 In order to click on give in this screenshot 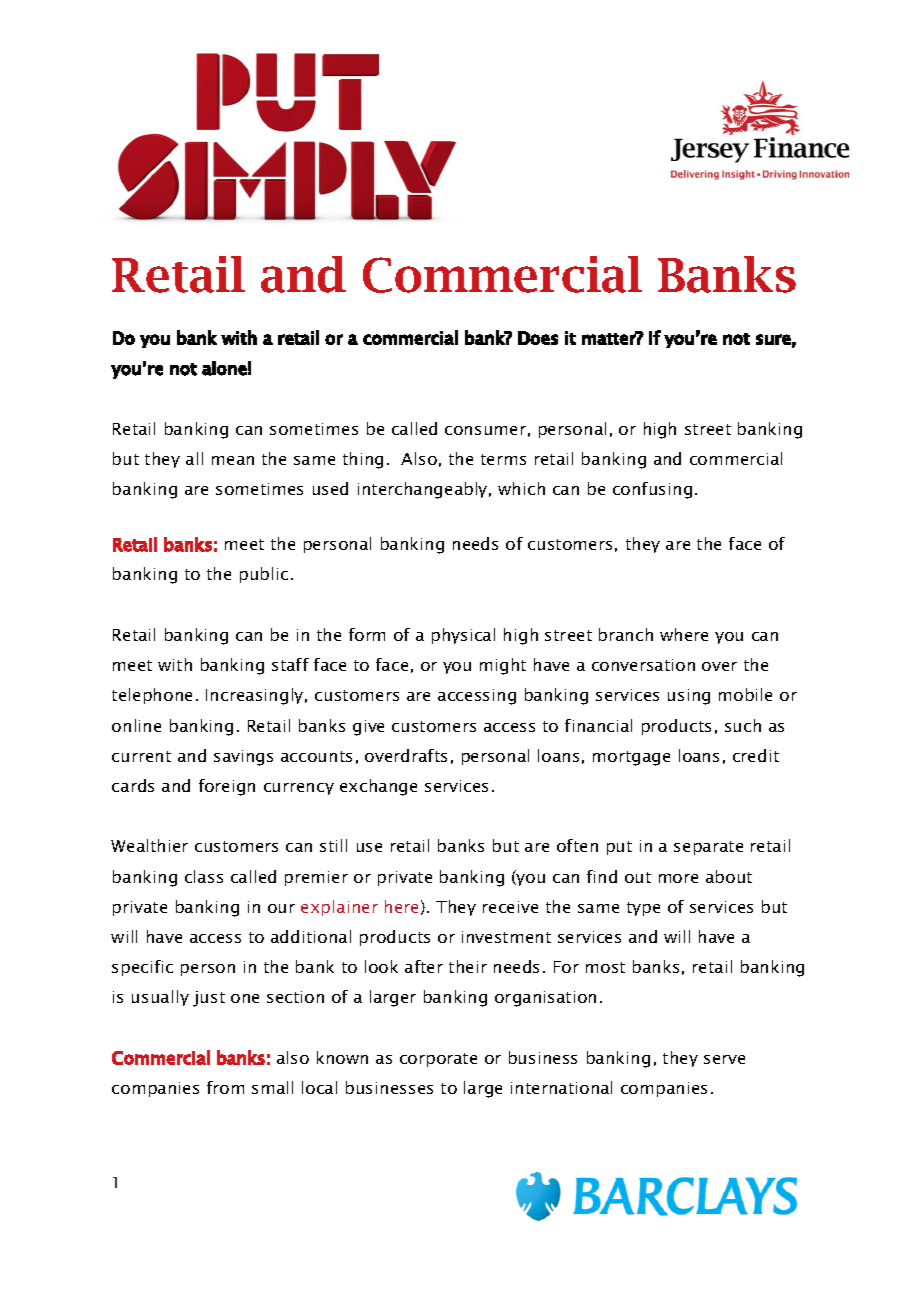, I will do `click(368, 728)`.
